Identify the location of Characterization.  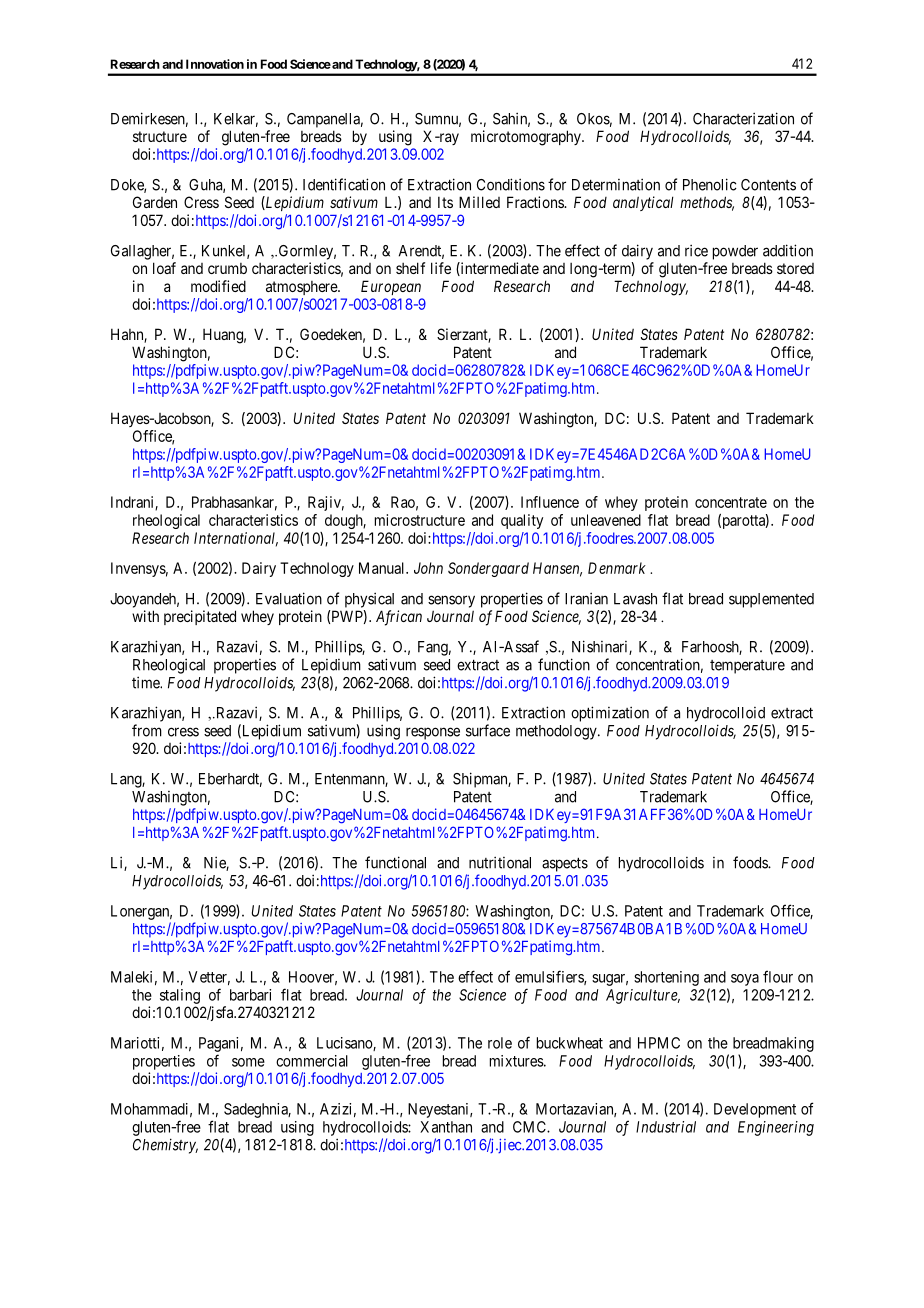
(743, 118).
